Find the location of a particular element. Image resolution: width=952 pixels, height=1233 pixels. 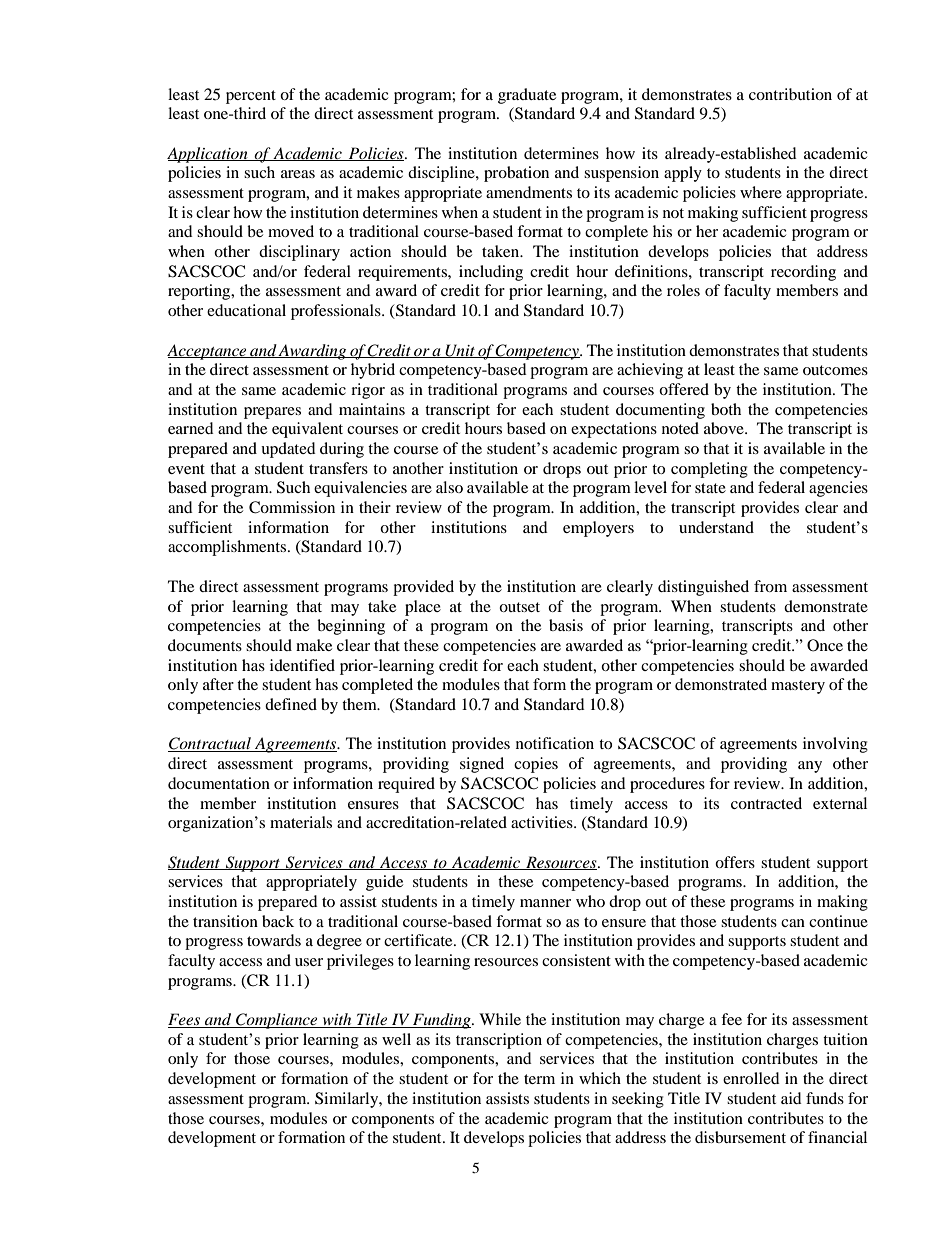

outset is located at coordinates (519, 607).
